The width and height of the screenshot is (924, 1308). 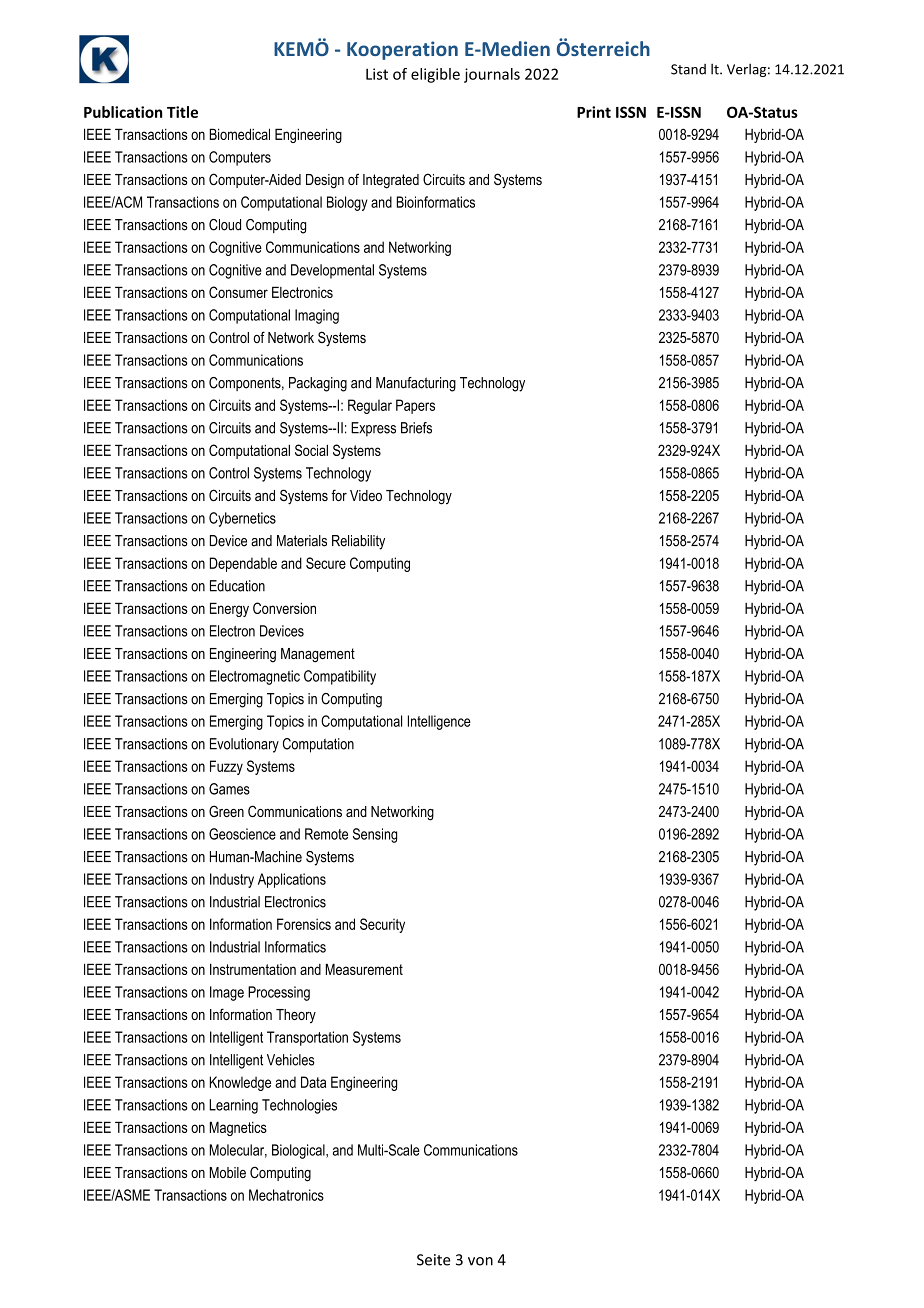 I want to click on Briefs, so click(x=416, y=428).
